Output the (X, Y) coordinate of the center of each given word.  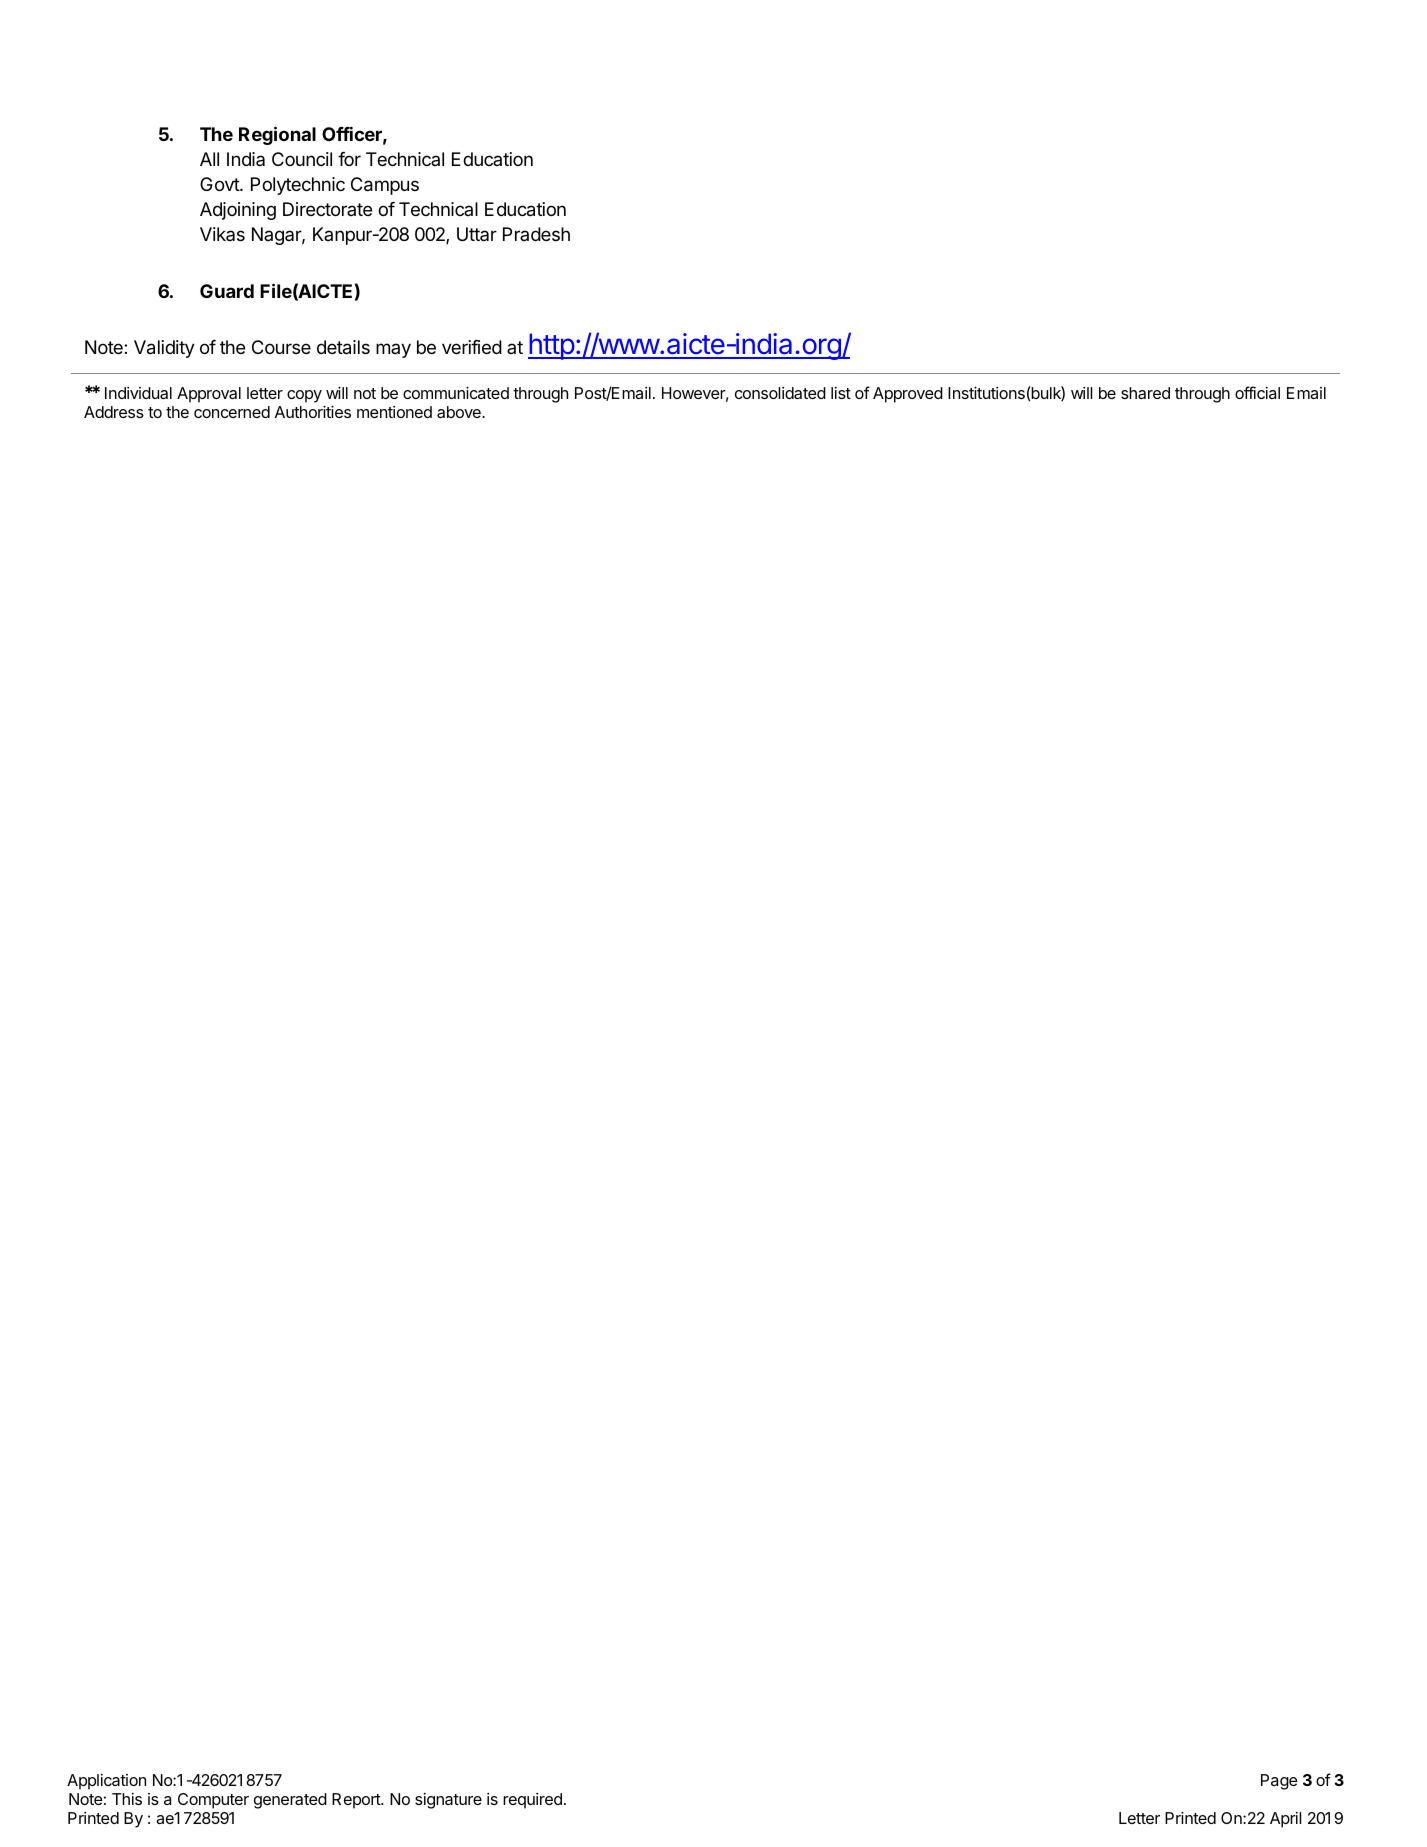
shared (1145, 393)
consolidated (780, 393)
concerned (232, 412)
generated (290, 1801)
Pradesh (536, 234)
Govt (220, 184)
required (532, 1801)
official (1257, 392)
